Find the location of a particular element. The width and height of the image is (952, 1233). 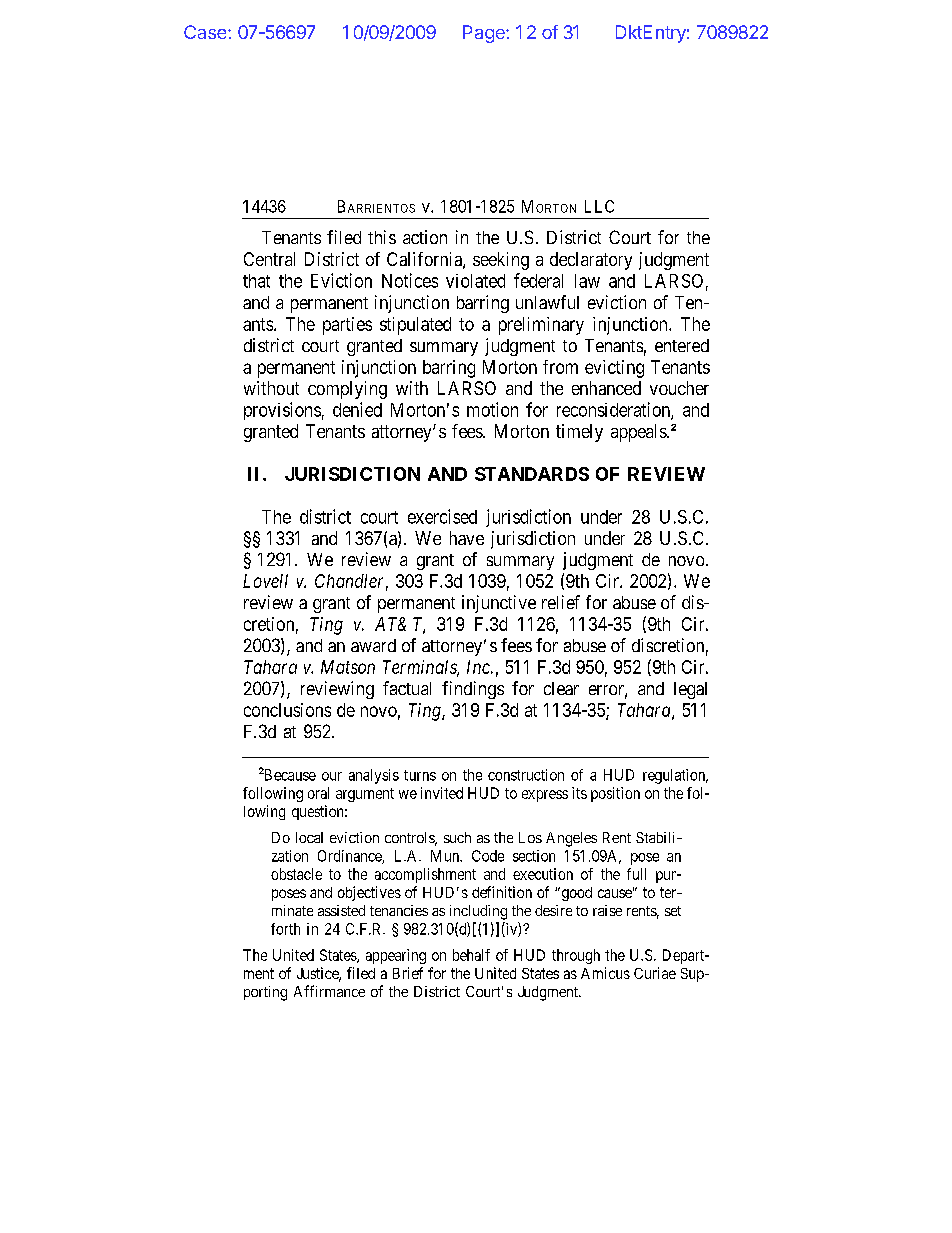

Case is located at coordinates (206, 32).
